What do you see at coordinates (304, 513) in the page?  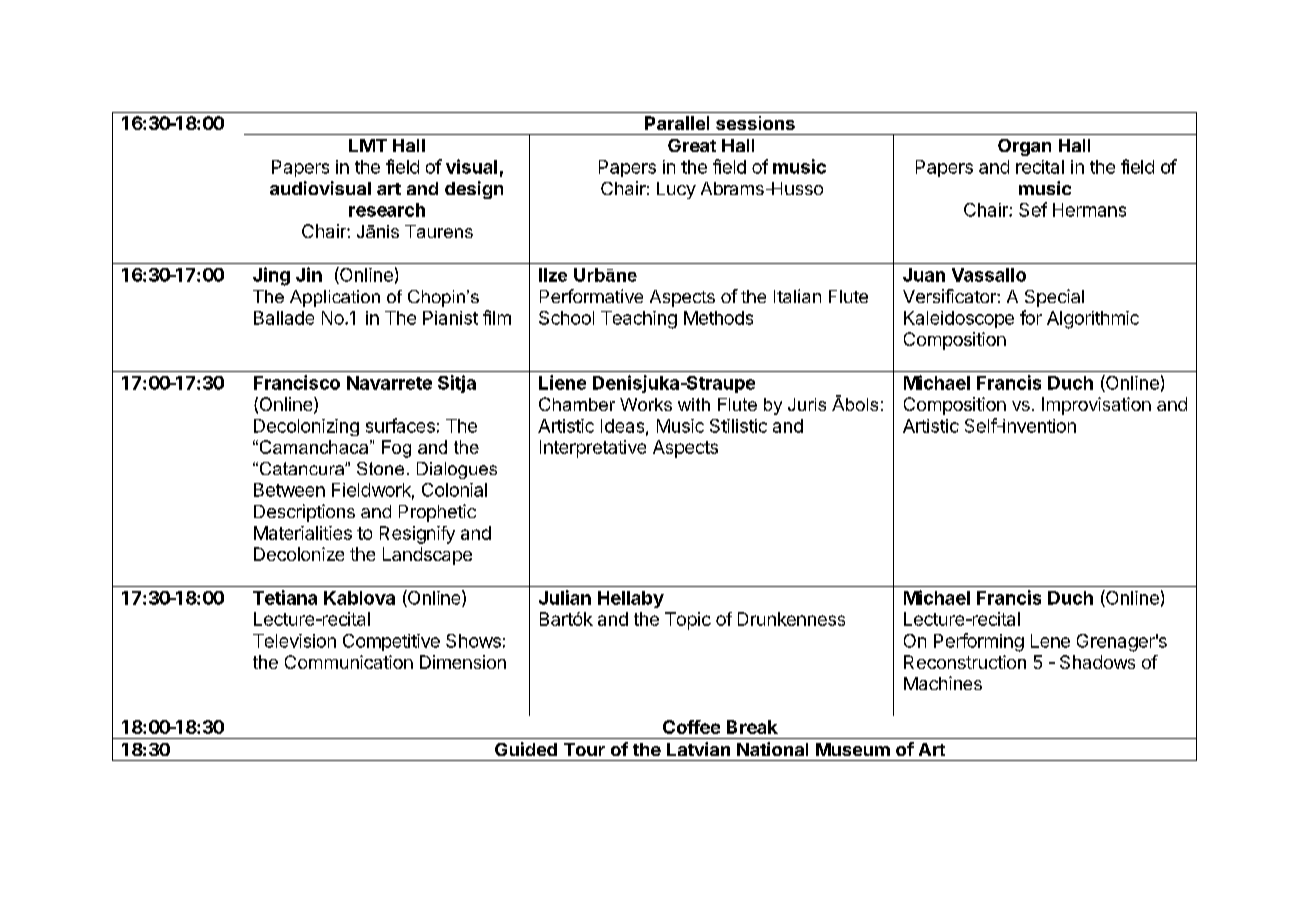 I see `Descriptions` at bounding box center [304, 513].
